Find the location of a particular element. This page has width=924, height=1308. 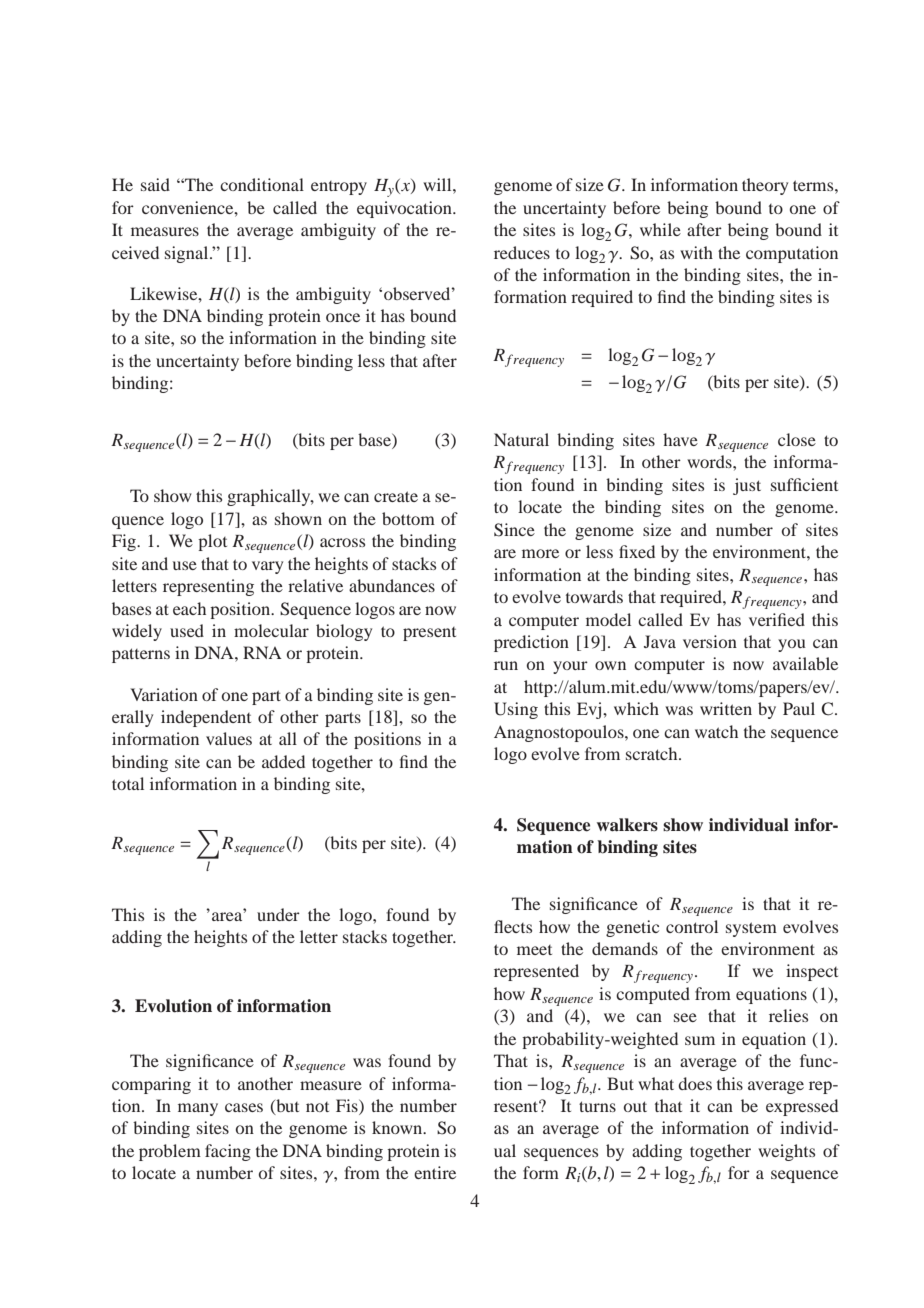

facing is located at coordinates (228, 1152).
